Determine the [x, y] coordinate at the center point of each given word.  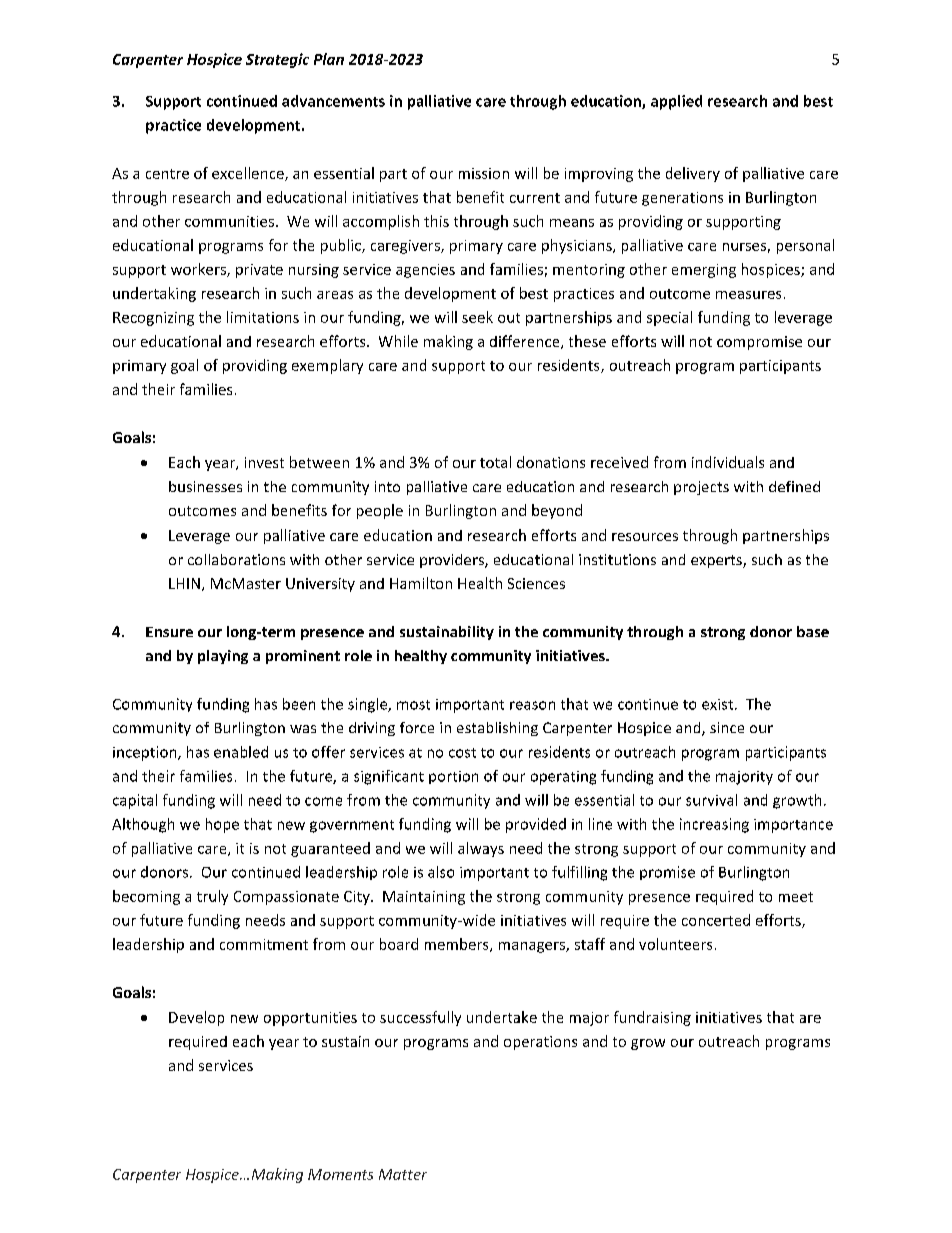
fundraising [652, 1018]
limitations [263, 317]
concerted [716, 920]
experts [717, 561]
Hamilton [421, 583]
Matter [403, 1174]
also [441, 872]
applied [676, 102]
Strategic [277, 60]
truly [212, 897]
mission [484, 173]
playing [223, 657]
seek [477, 317]
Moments [340, 1174]
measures [748, 295]
